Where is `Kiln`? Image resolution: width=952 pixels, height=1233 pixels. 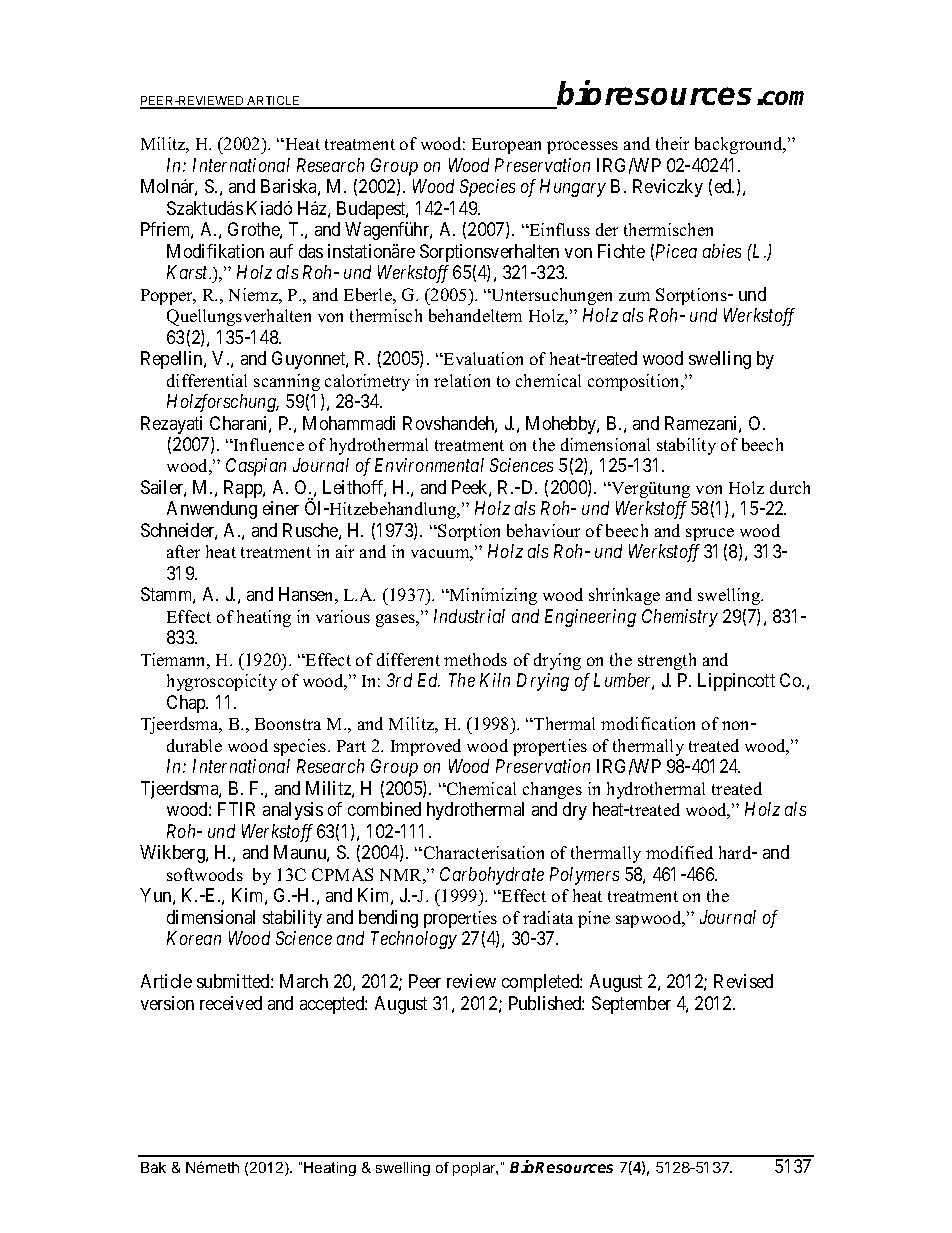 Kiln is located at coordinates (495, 680).
